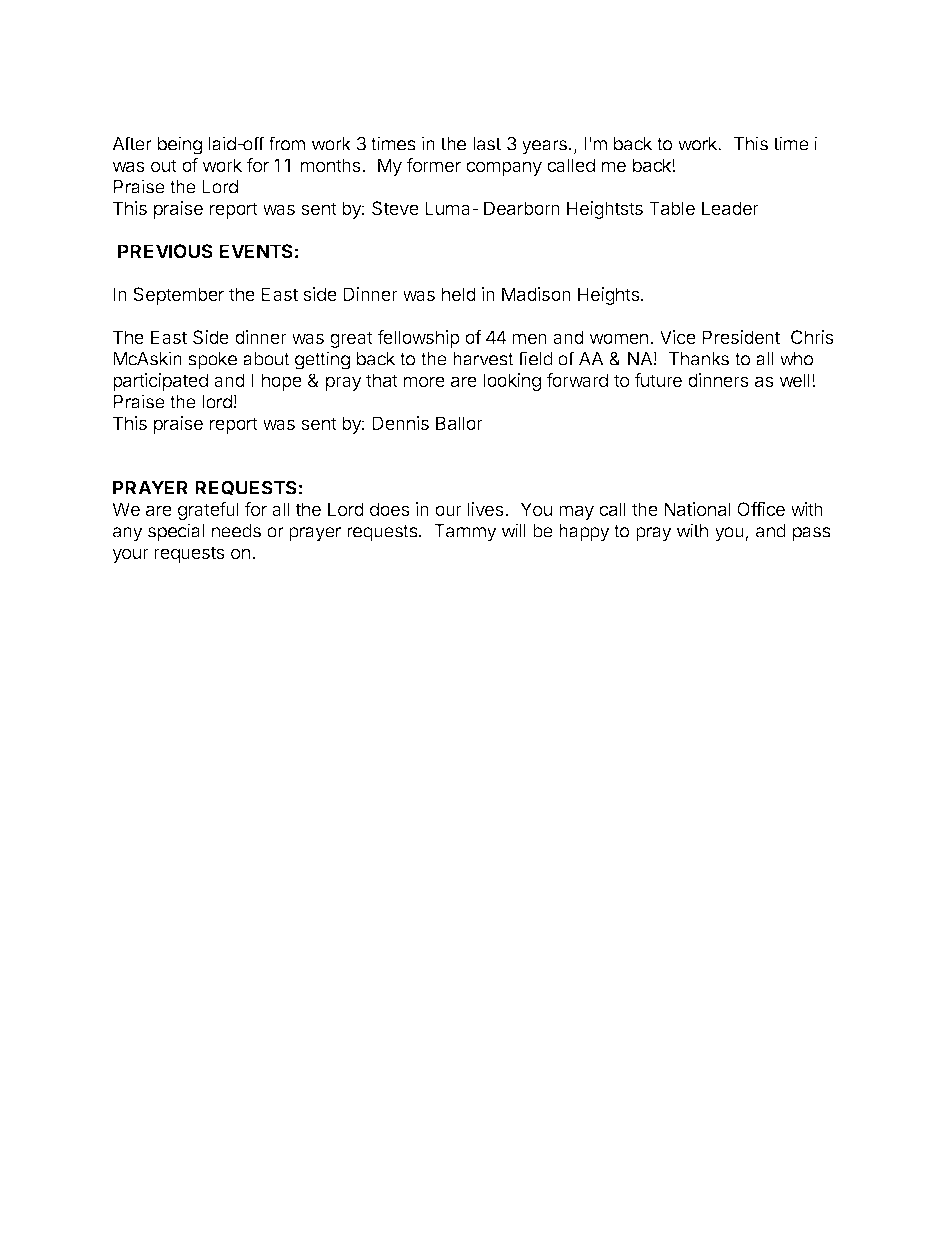 Image resolution: width=952 pixels, height=1233 pixels. I want to click on September, so click(178, 296).
